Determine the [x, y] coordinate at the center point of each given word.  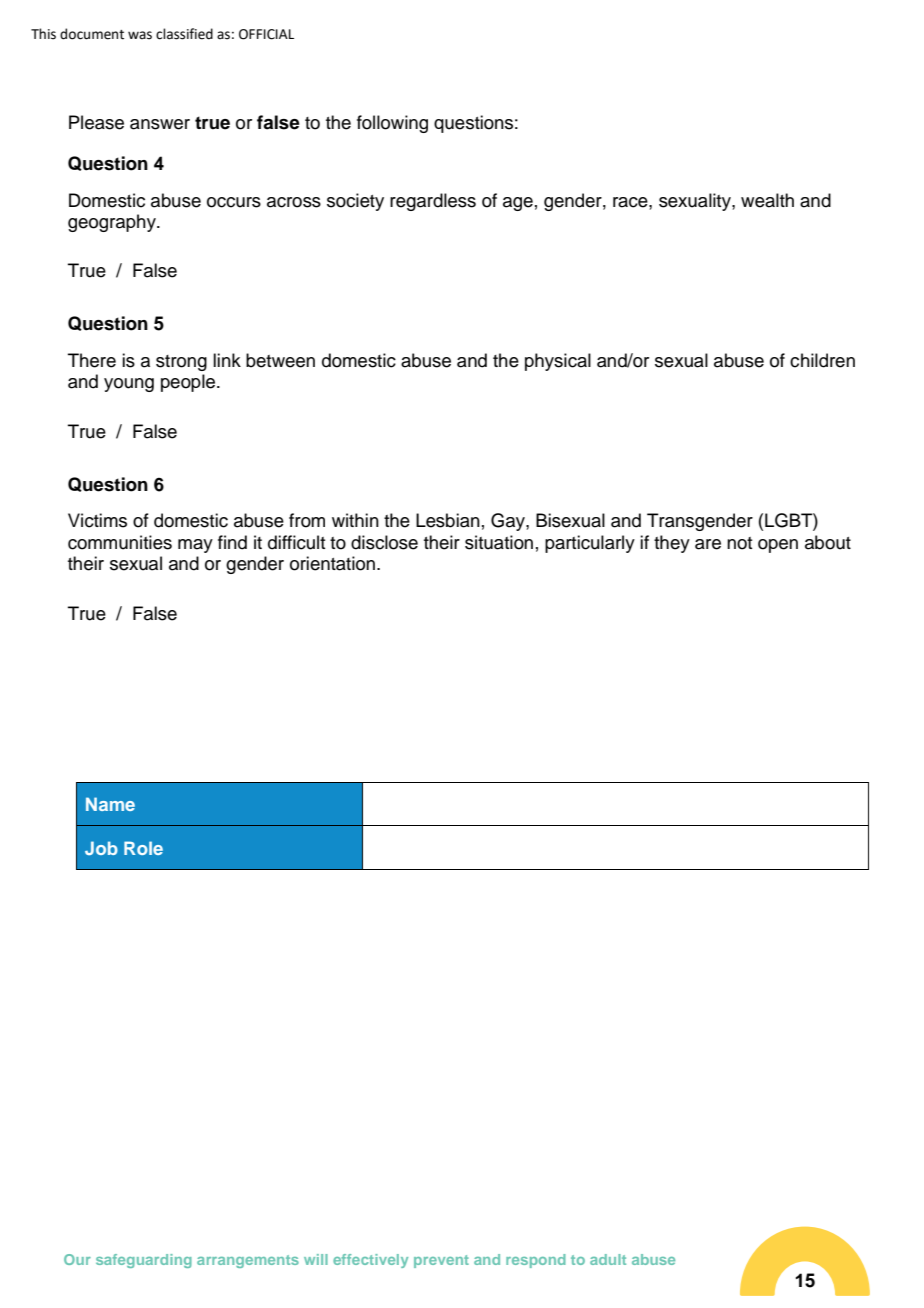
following [392, 124]
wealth [767, 200]
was [140, 35]
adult [608, 1259]
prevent [441, 1261]
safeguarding [144, 1261]
